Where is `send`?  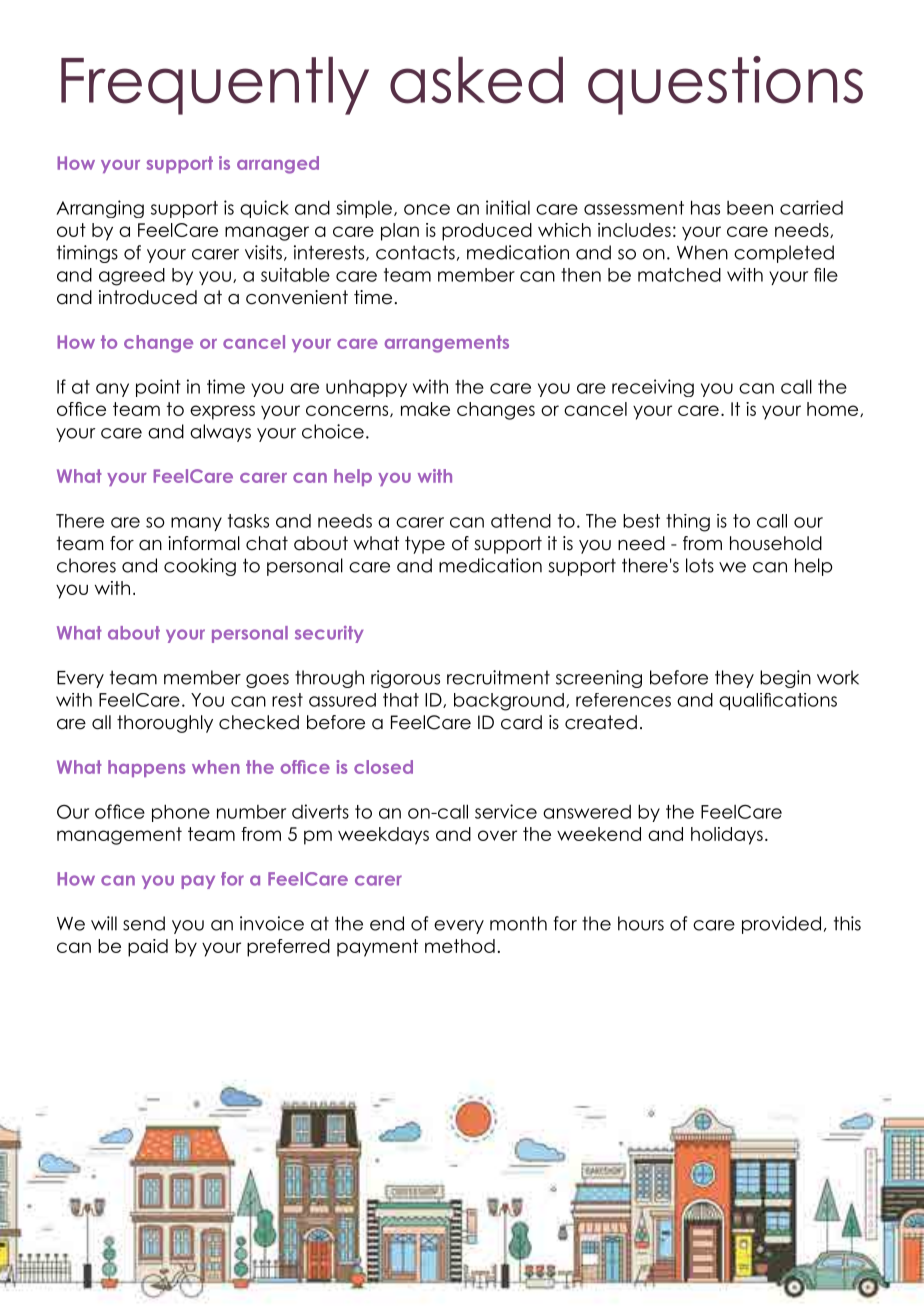
send is located at coordinates (144, 923).
